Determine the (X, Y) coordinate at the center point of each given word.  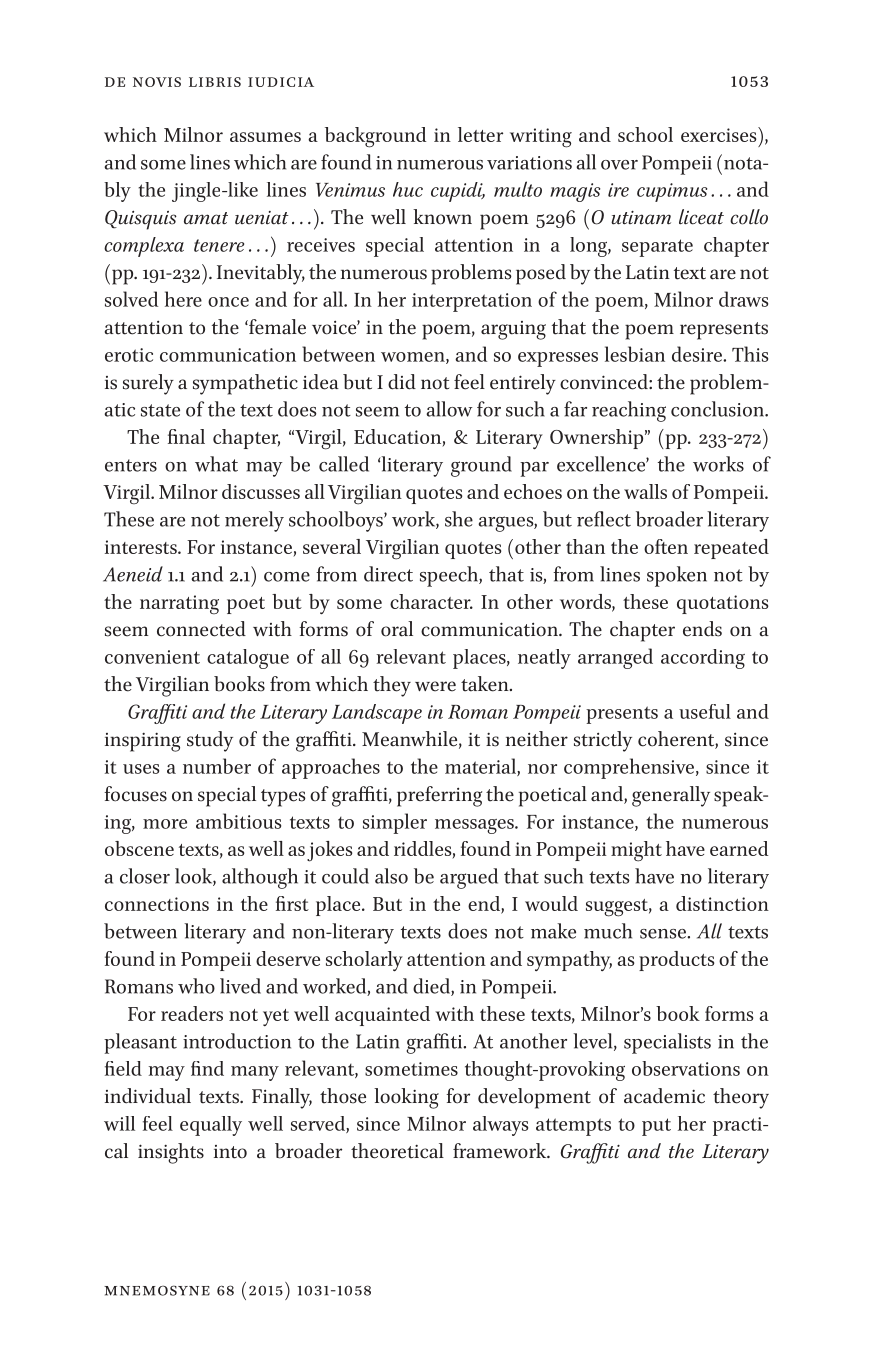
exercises (720, 134)
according (703, 659)
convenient (152, 657)
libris (215, 82)
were (435, 686)
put (656, 1127)
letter (480, 134)
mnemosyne (157, 1290)
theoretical (397, 1151)
